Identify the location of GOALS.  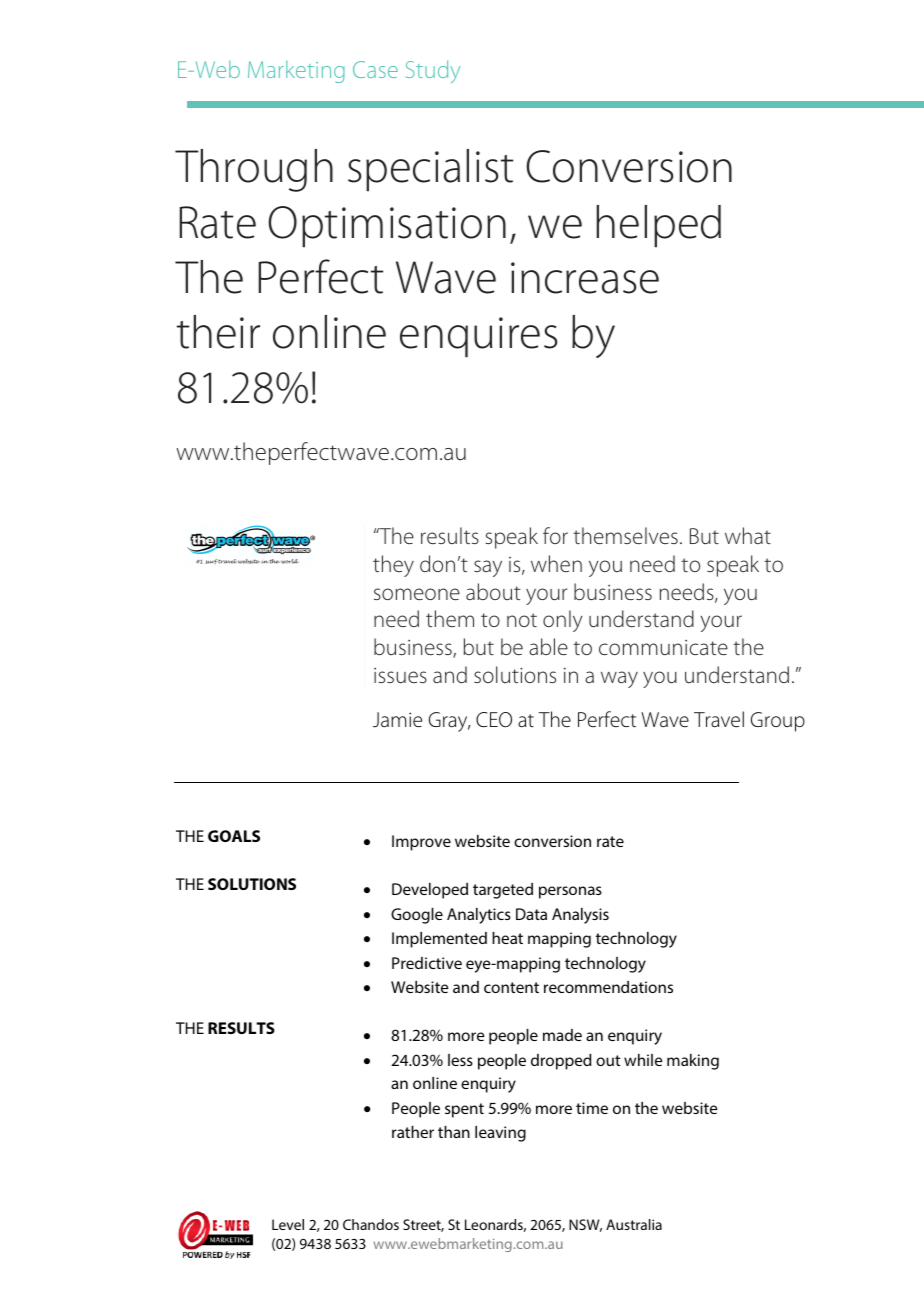
(234, 836).
